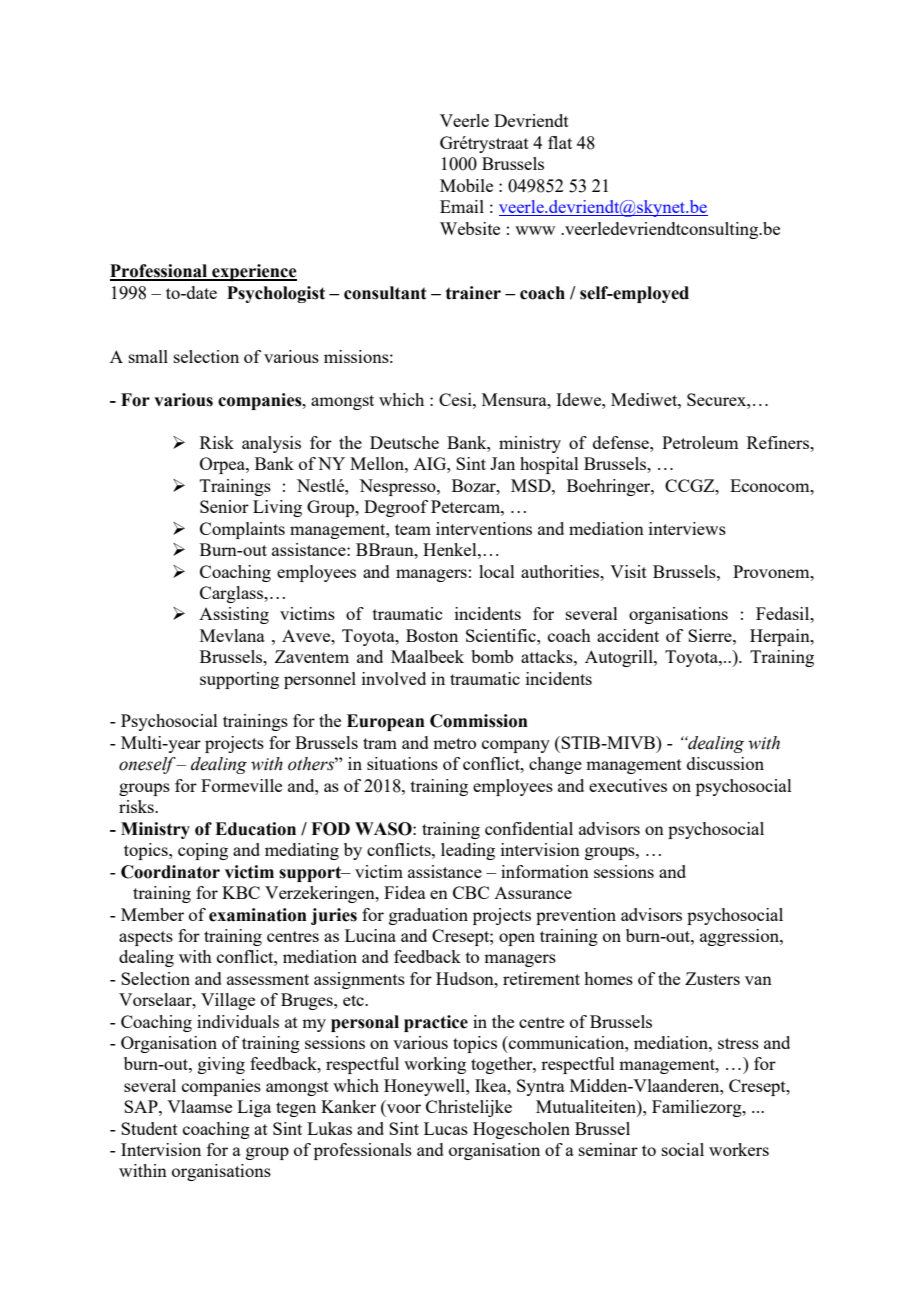 Image resolution: width=924 pixels, height=1308 pixels. Describe the element at coordinates (560, 142) in the image. I see `flat` at that location.
